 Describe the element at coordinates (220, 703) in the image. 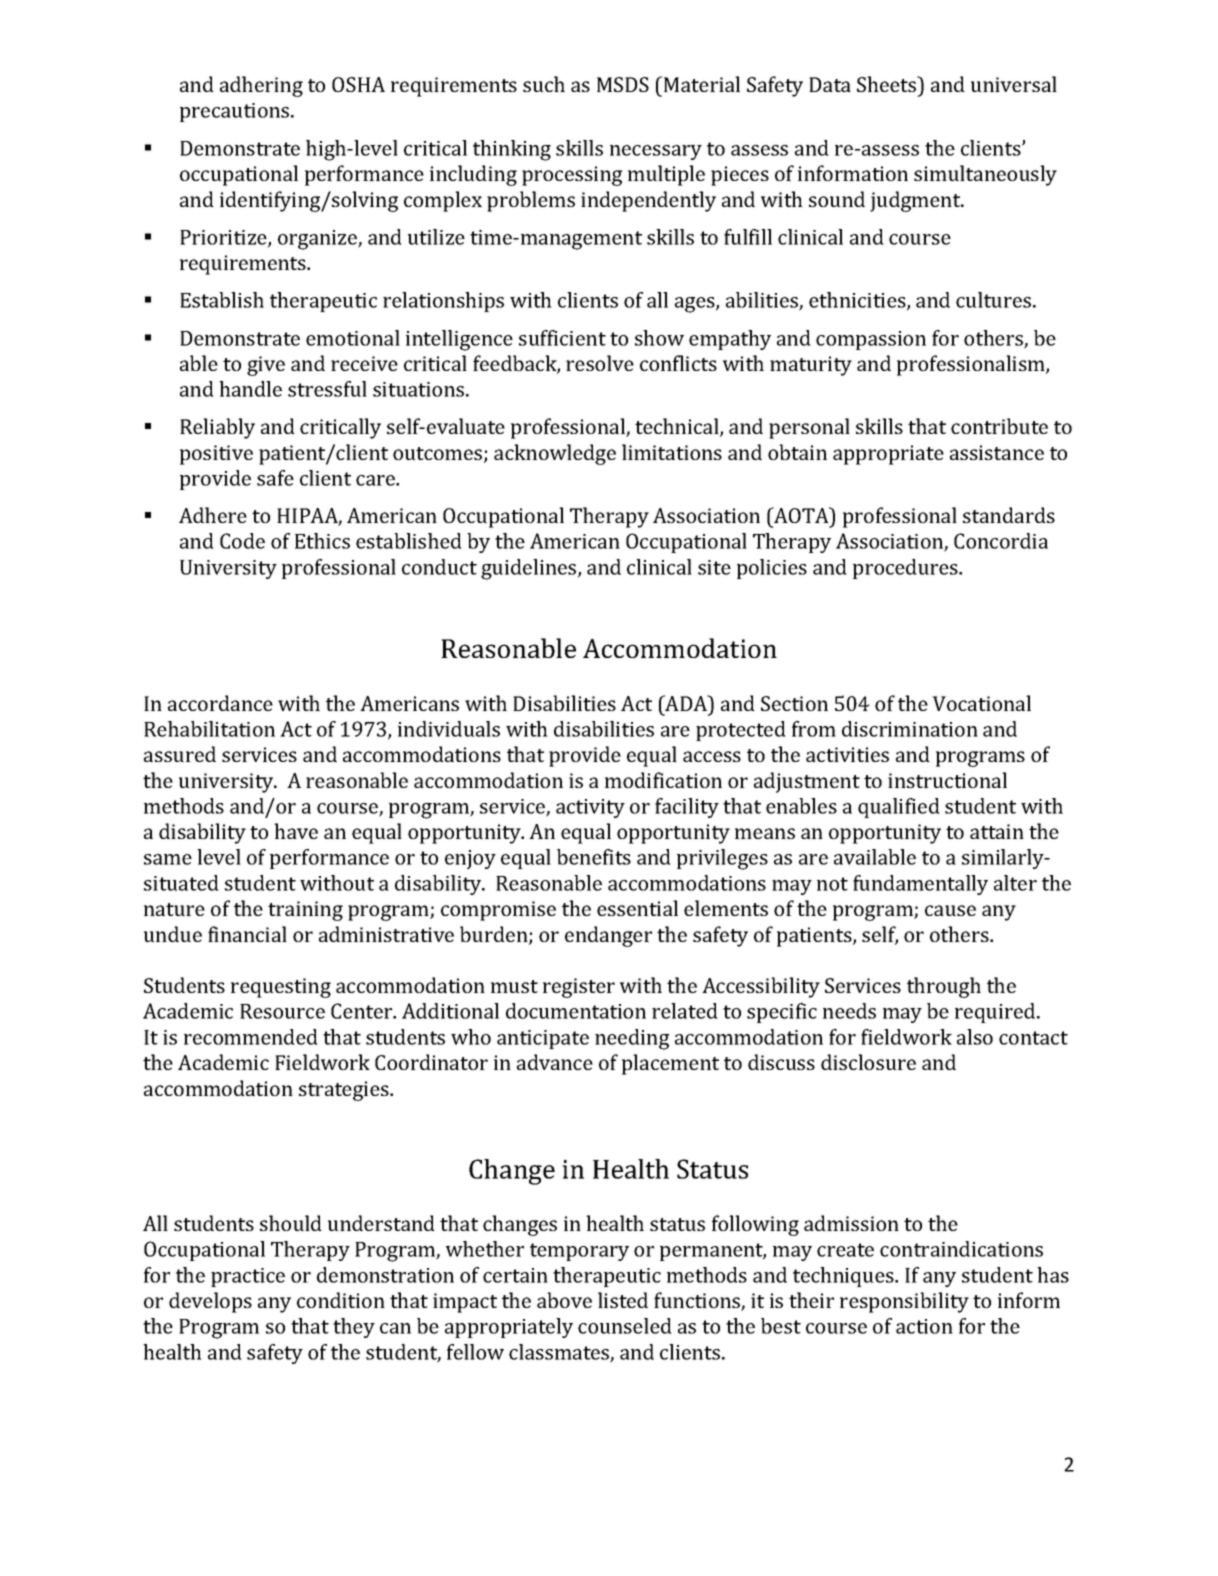

I see `accordance` at that location.
